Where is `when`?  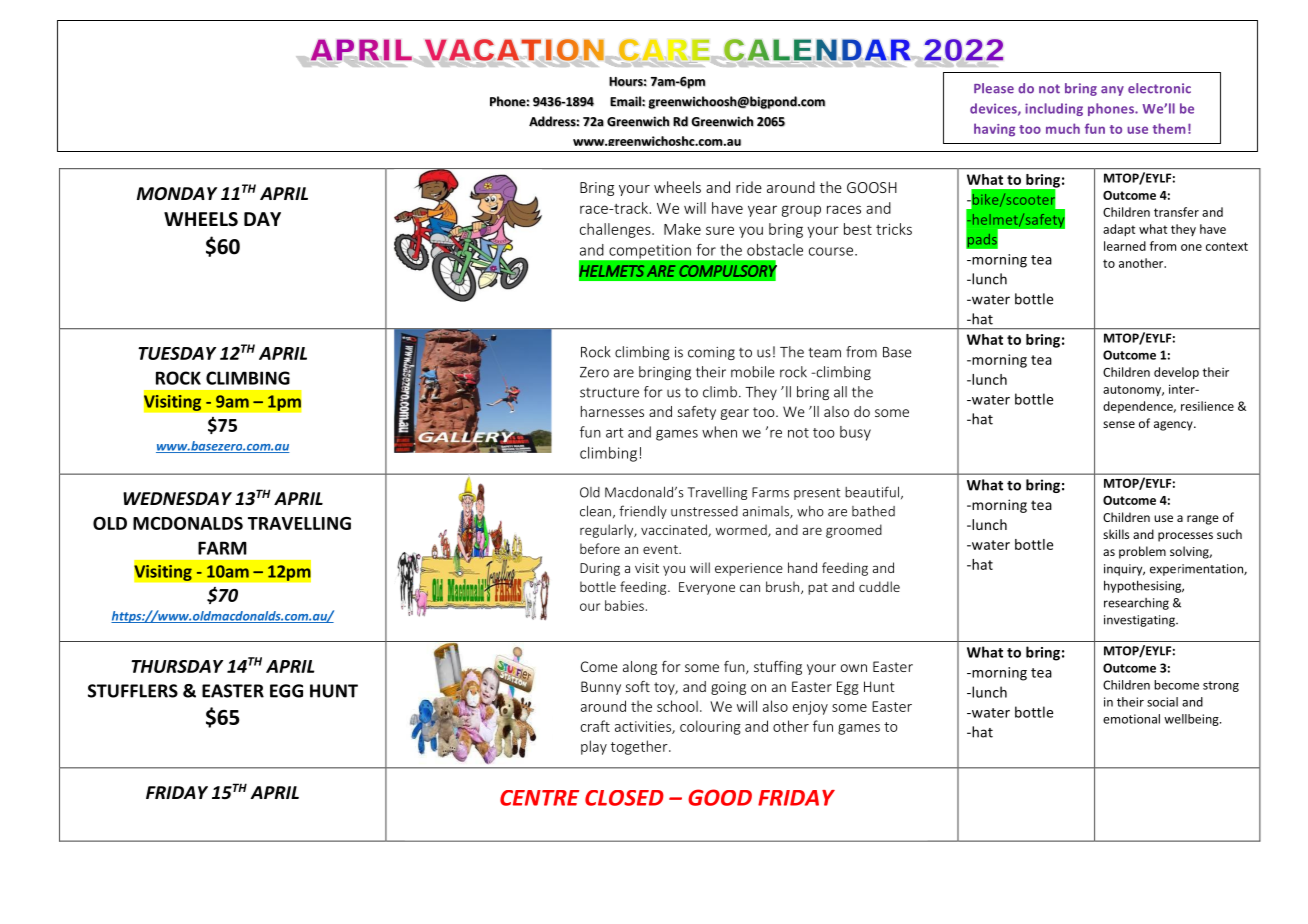
when is located at coordinates (719, 432).
